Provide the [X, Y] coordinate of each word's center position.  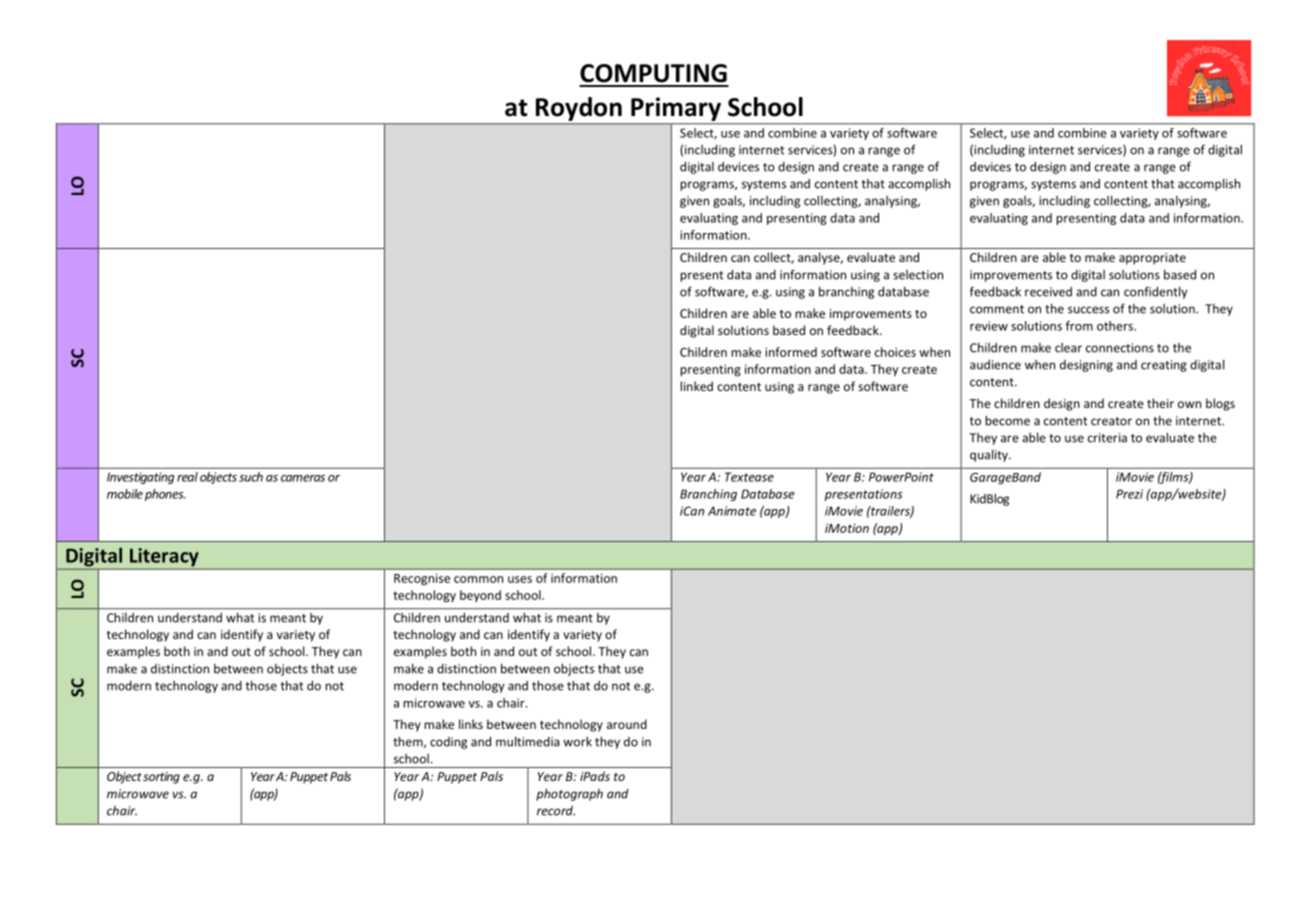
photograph [569, 794]
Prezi [1129, 494]
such [251, 477]
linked [696, 386]
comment [997, 309]
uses [520, 579]
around [627, 724]
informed [791, 352]
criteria [1107, 438]
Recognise [422, 579]
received [1048, 292]
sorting [161, 778]
